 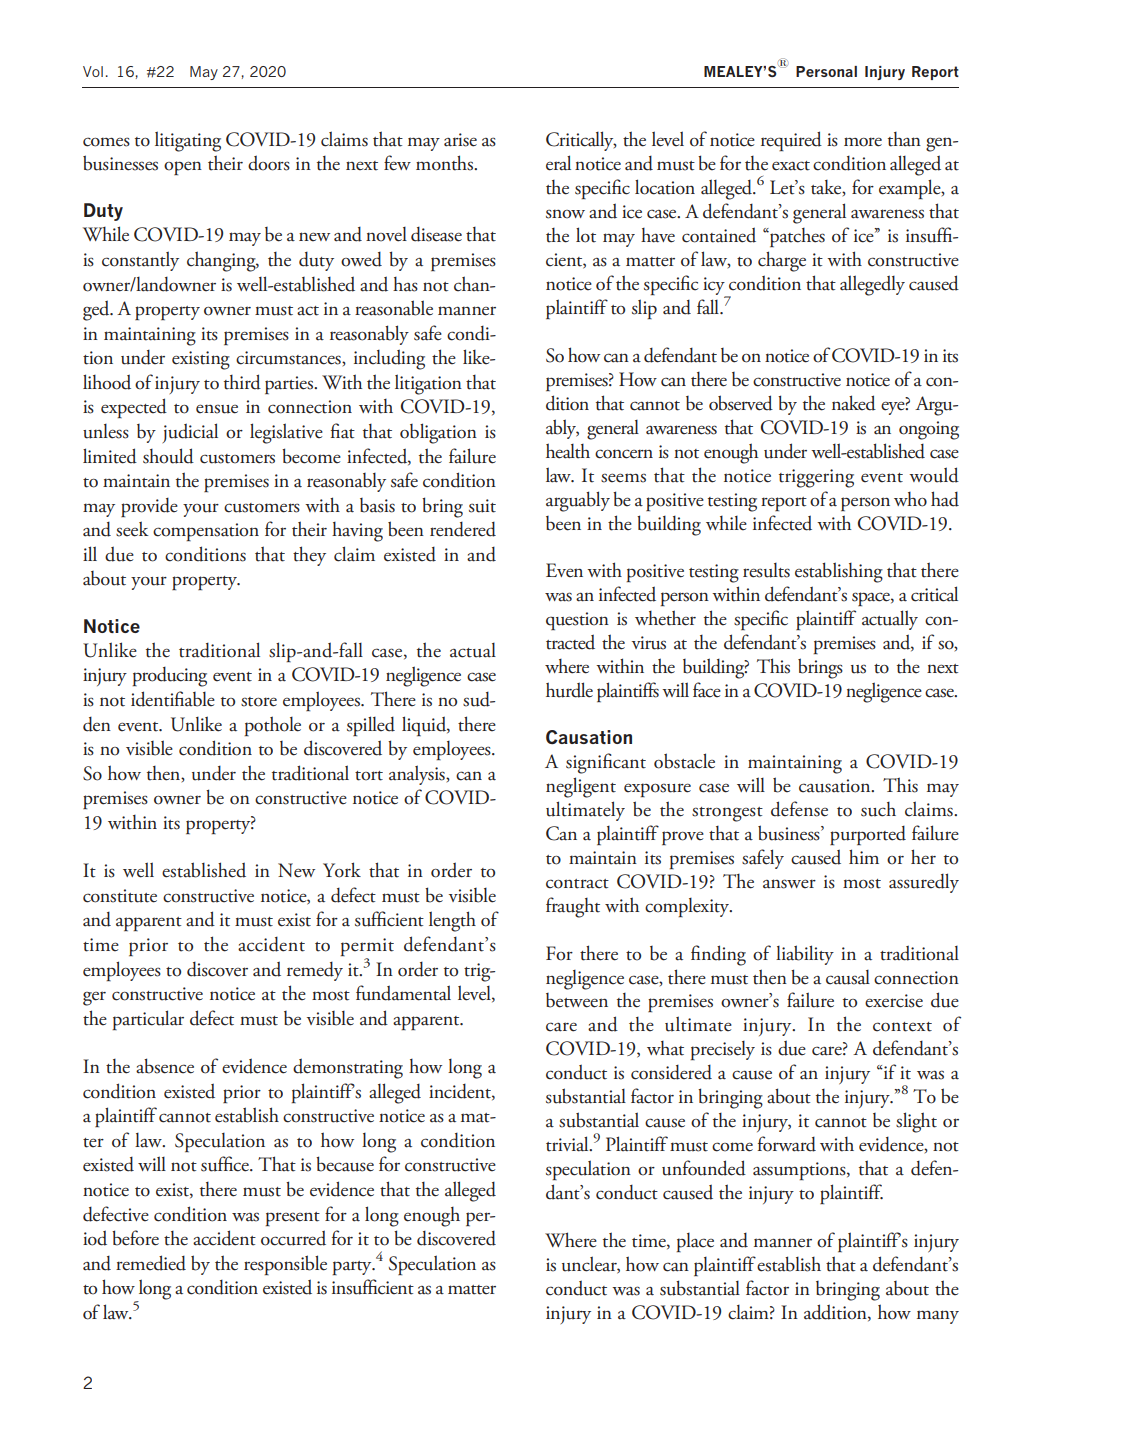 I want to click on causal, so click(x=848, y=977).
